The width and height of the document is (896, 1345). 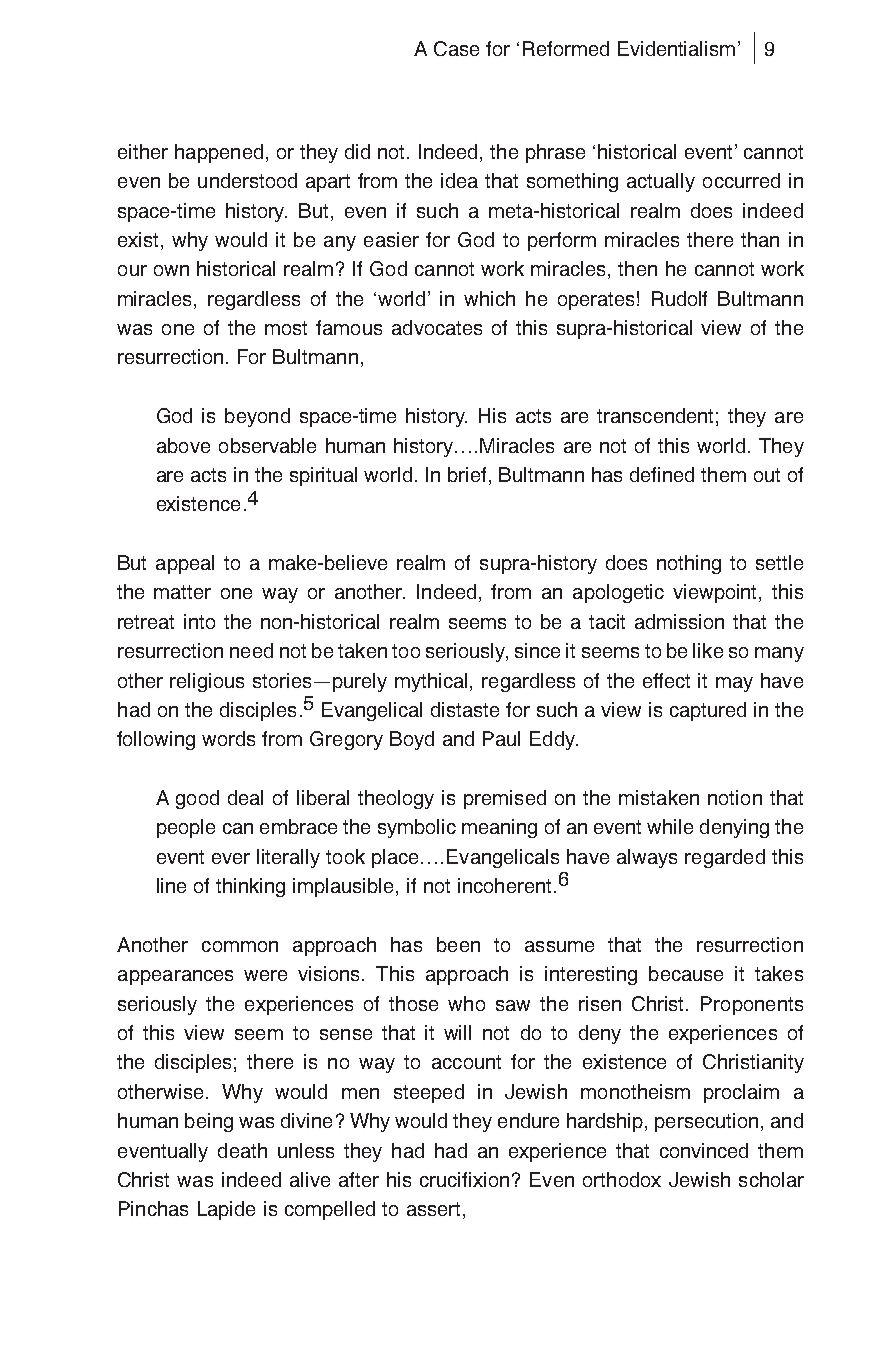 What do you see at coordinates (242, 1150) in the document?
I see `death` at bounding box center [242, 1150].
